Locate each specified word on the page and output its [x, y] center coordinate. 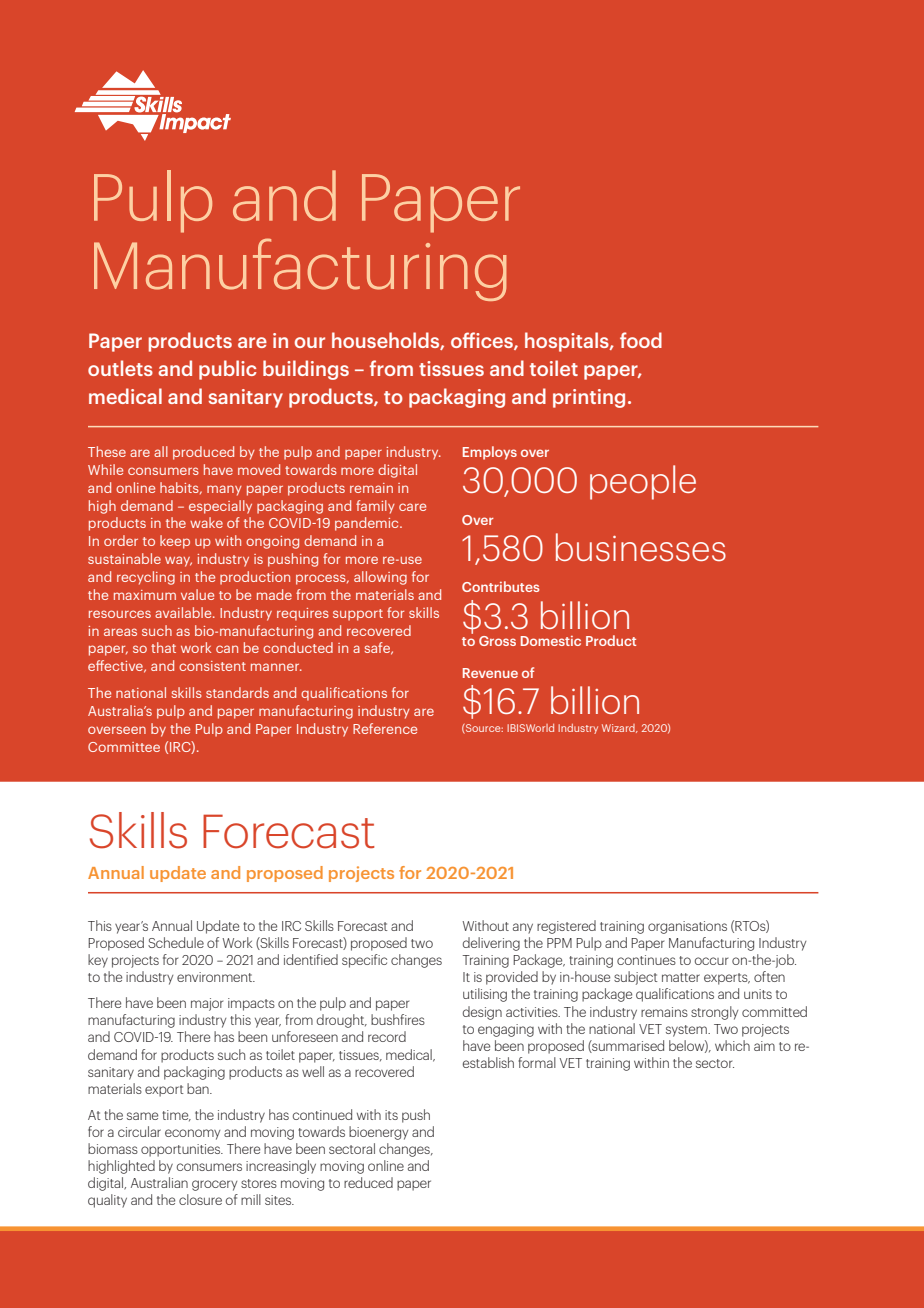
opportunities [182, 1150]
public [228, 370]
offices [483, 341]
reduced [368, 1182]
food [641, 340]
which [732, 1045]
